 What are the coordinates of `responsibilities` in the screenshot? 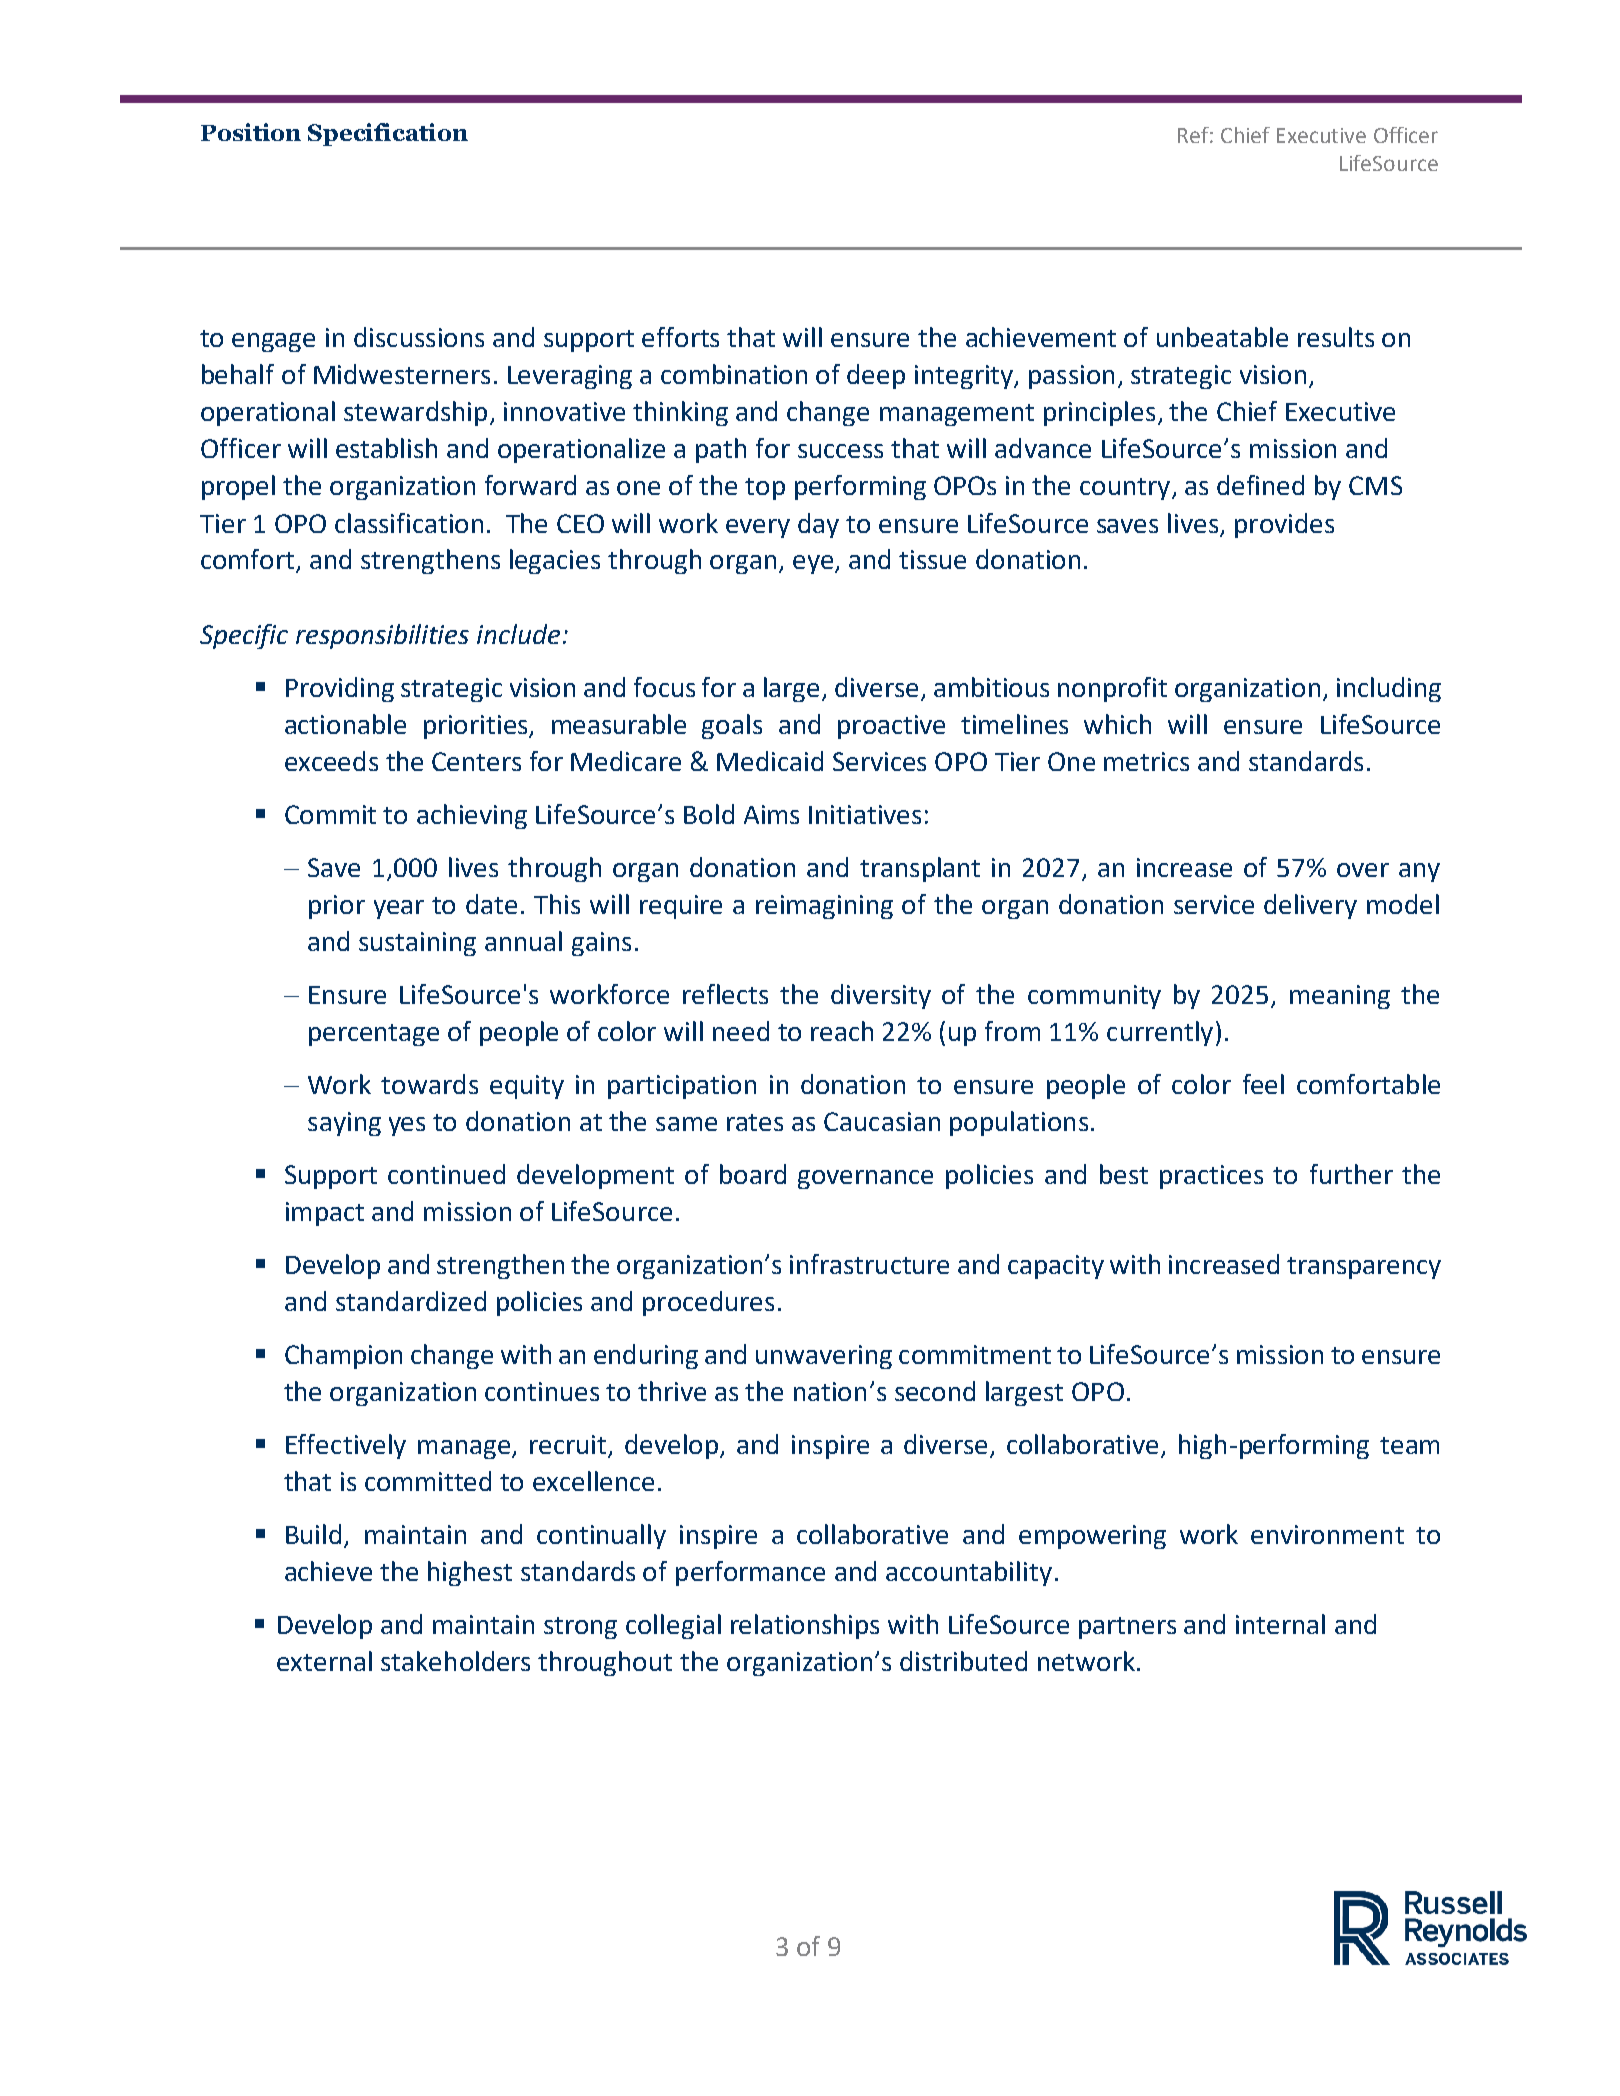 It's located at (382, 636).
